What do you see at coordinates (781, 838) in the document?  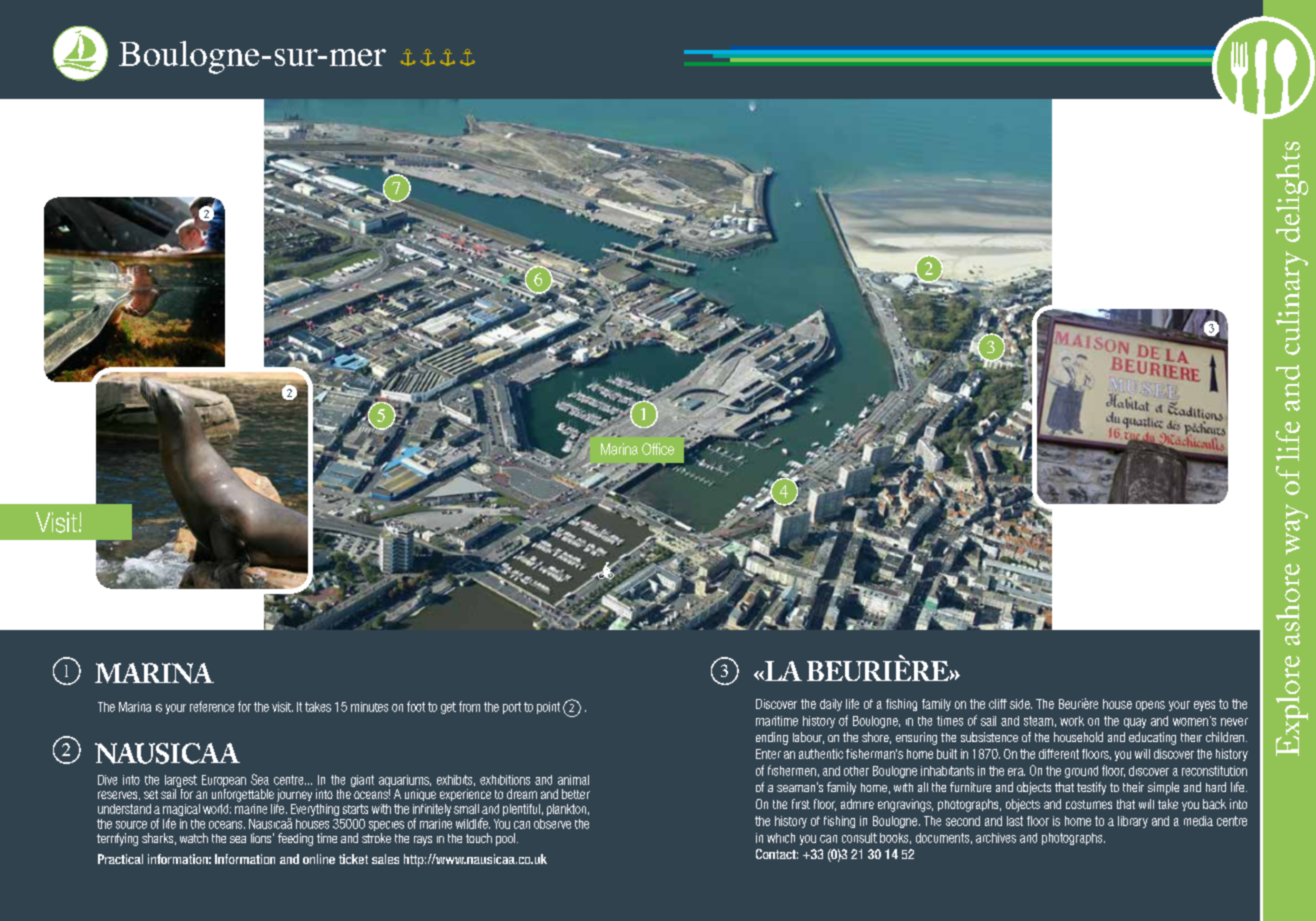 I see `which` at bounding box center [781, 838].
